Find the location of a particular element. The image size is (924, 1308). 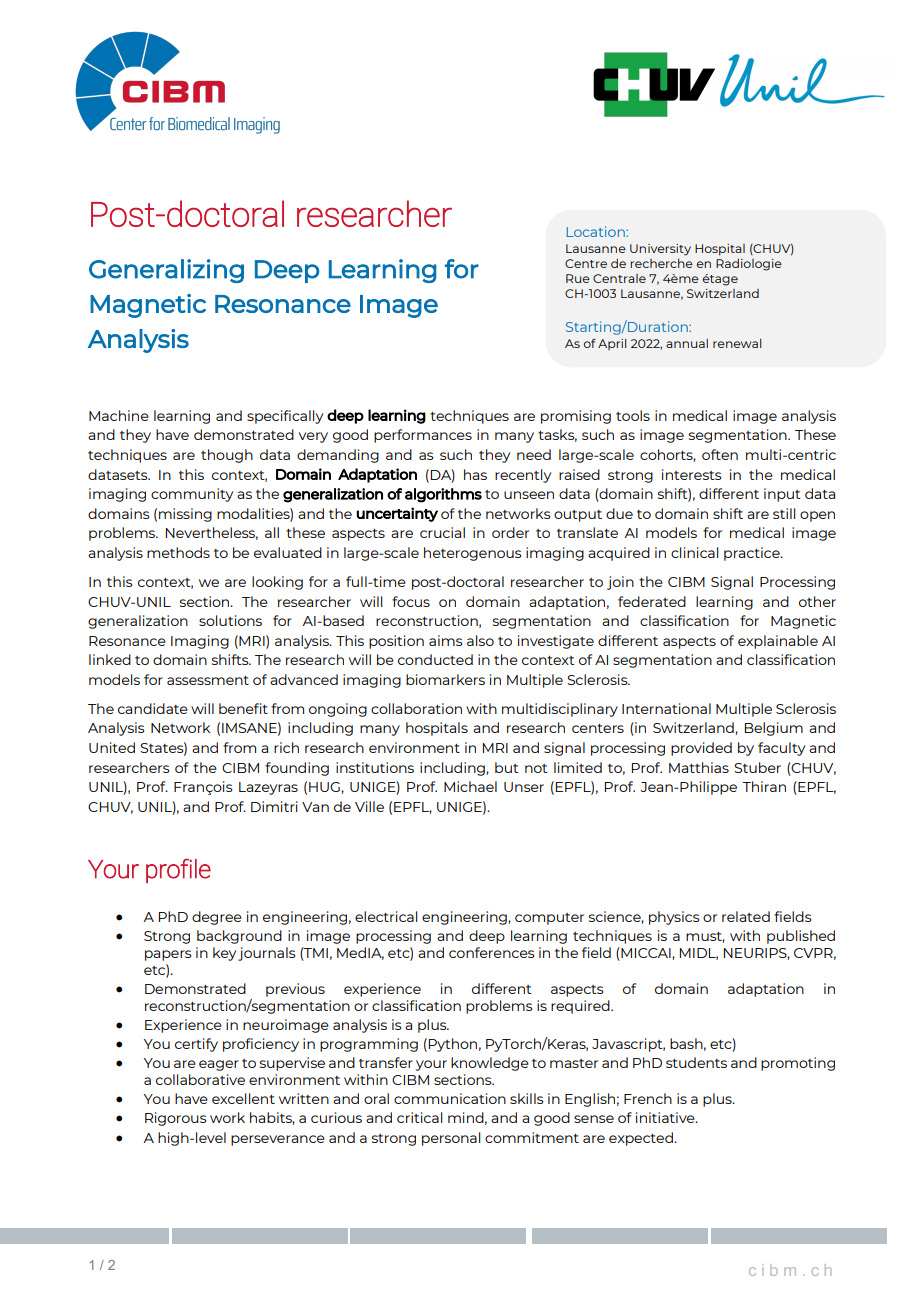

Dimitri is located at coordinates (274, 806).
